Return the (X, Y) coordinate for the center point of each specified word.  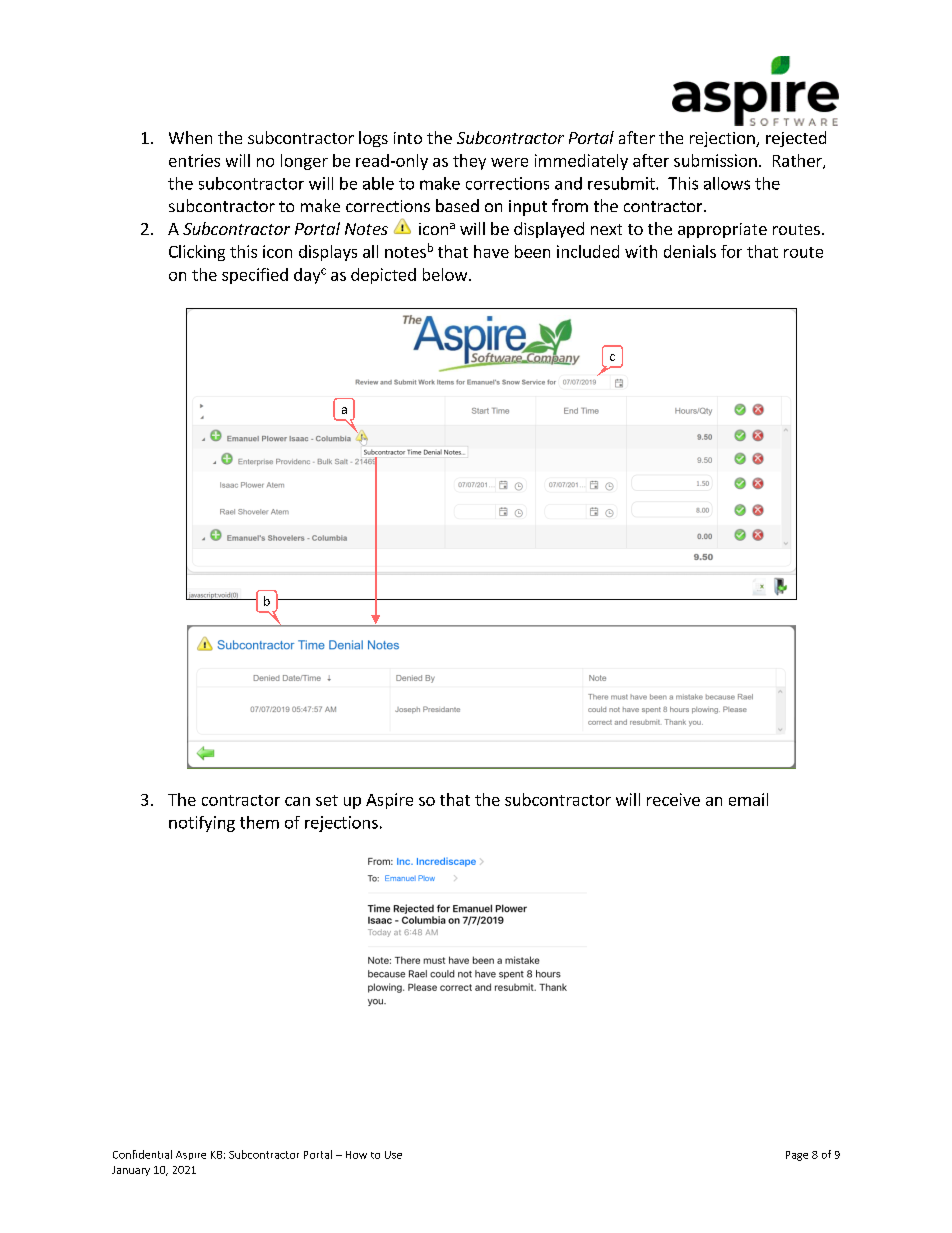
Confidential (142, 1154)
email (748, 799)
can (297, 801)
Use (393, 1155)
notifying (202, 824)
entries (194, 160)
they (469, 162)
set (327, 800)
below (446, 274)
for (731, 251)
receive (673, 799)
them (259, 822)
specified (255, 276)
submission (715, 160)
